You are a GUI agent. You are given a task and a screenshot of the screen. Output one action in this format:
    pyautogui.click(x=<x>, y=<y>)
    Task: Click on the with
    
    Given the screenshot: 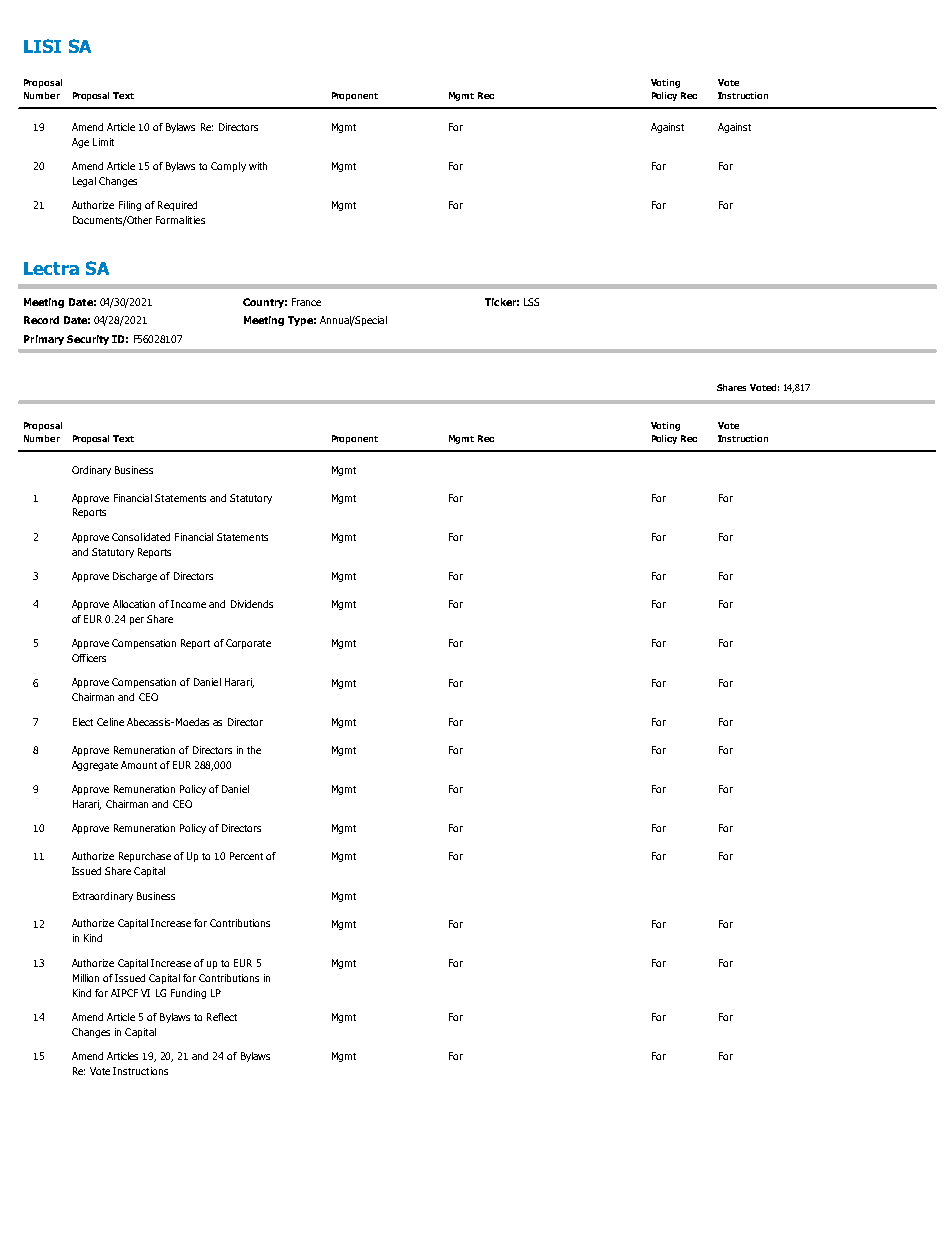 What is the action you would take?
    pyautogui.click(x=258, y=166)
